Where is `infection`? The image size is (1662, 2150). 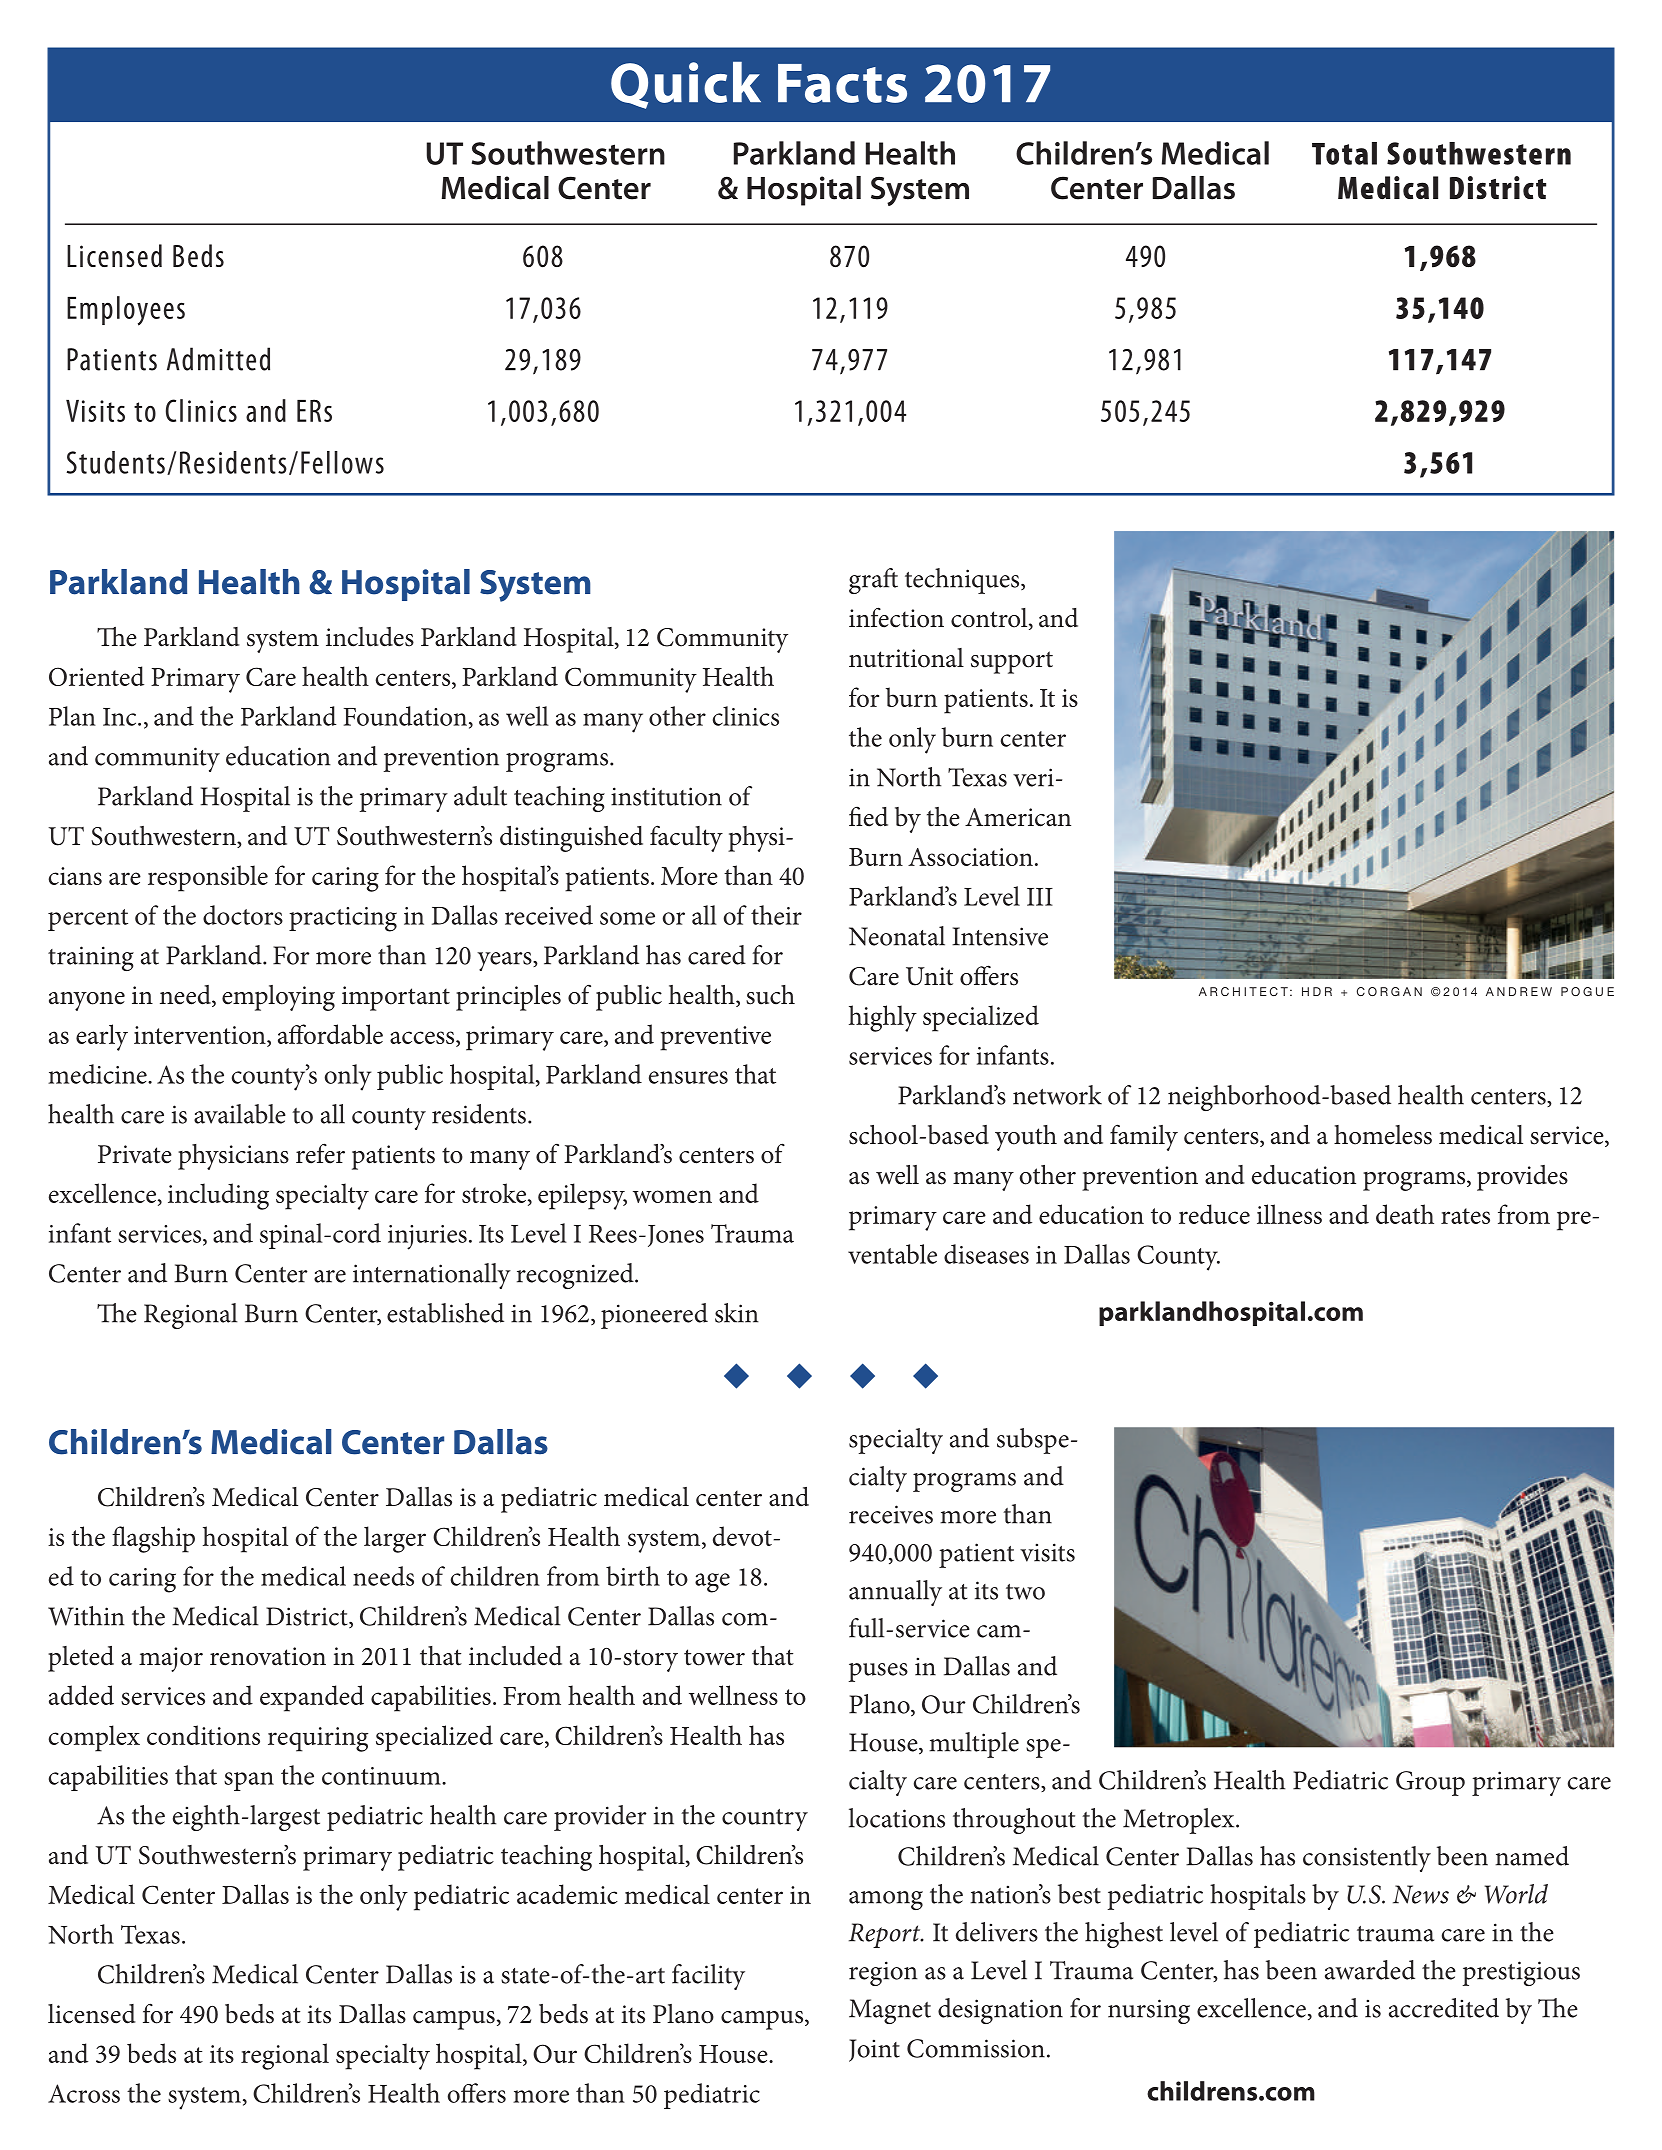 infection is located at coordinates (896, 617).
